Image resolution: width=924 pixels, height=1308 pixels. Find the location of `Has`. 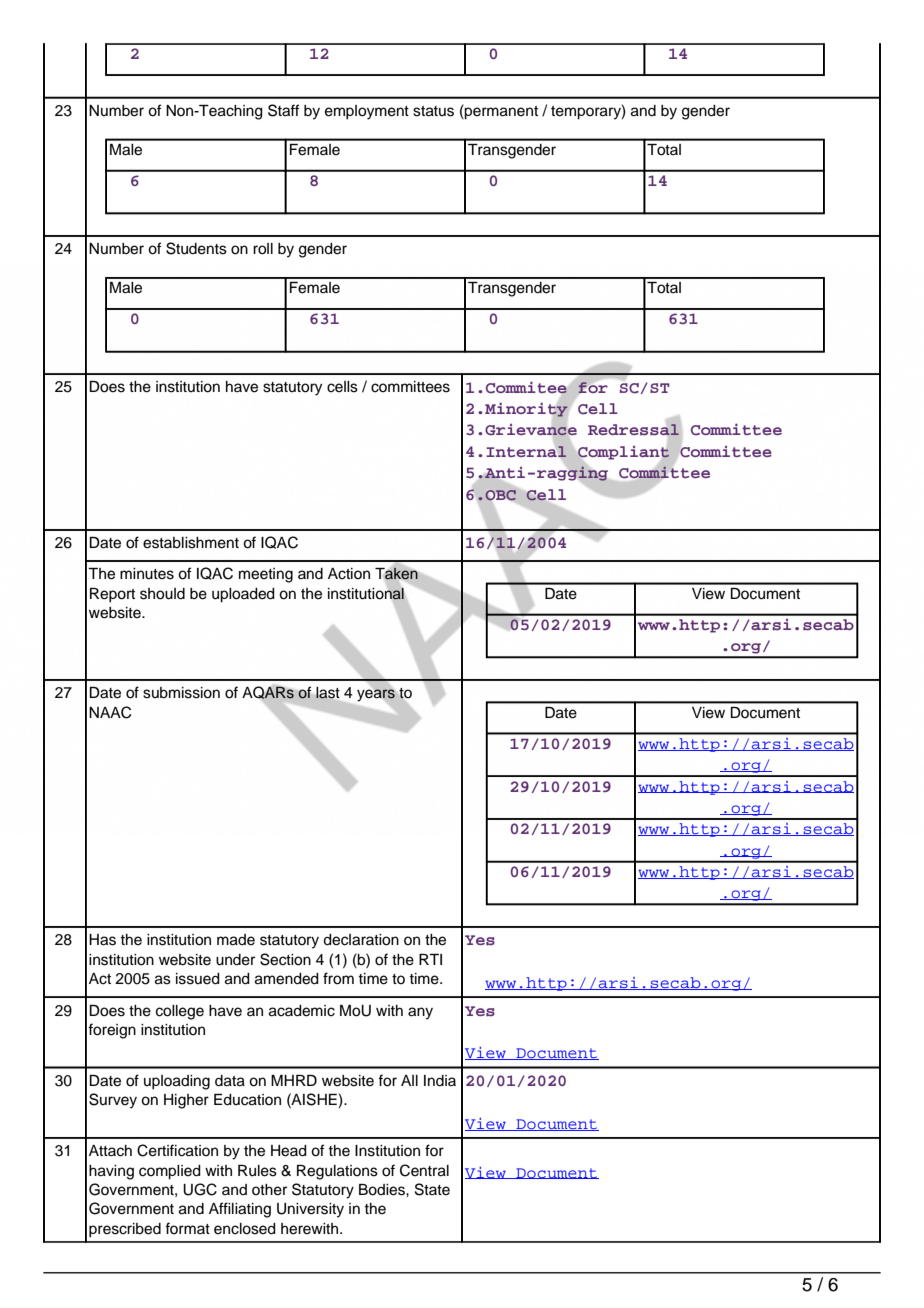

Has is located at coordinates (102, 940).
